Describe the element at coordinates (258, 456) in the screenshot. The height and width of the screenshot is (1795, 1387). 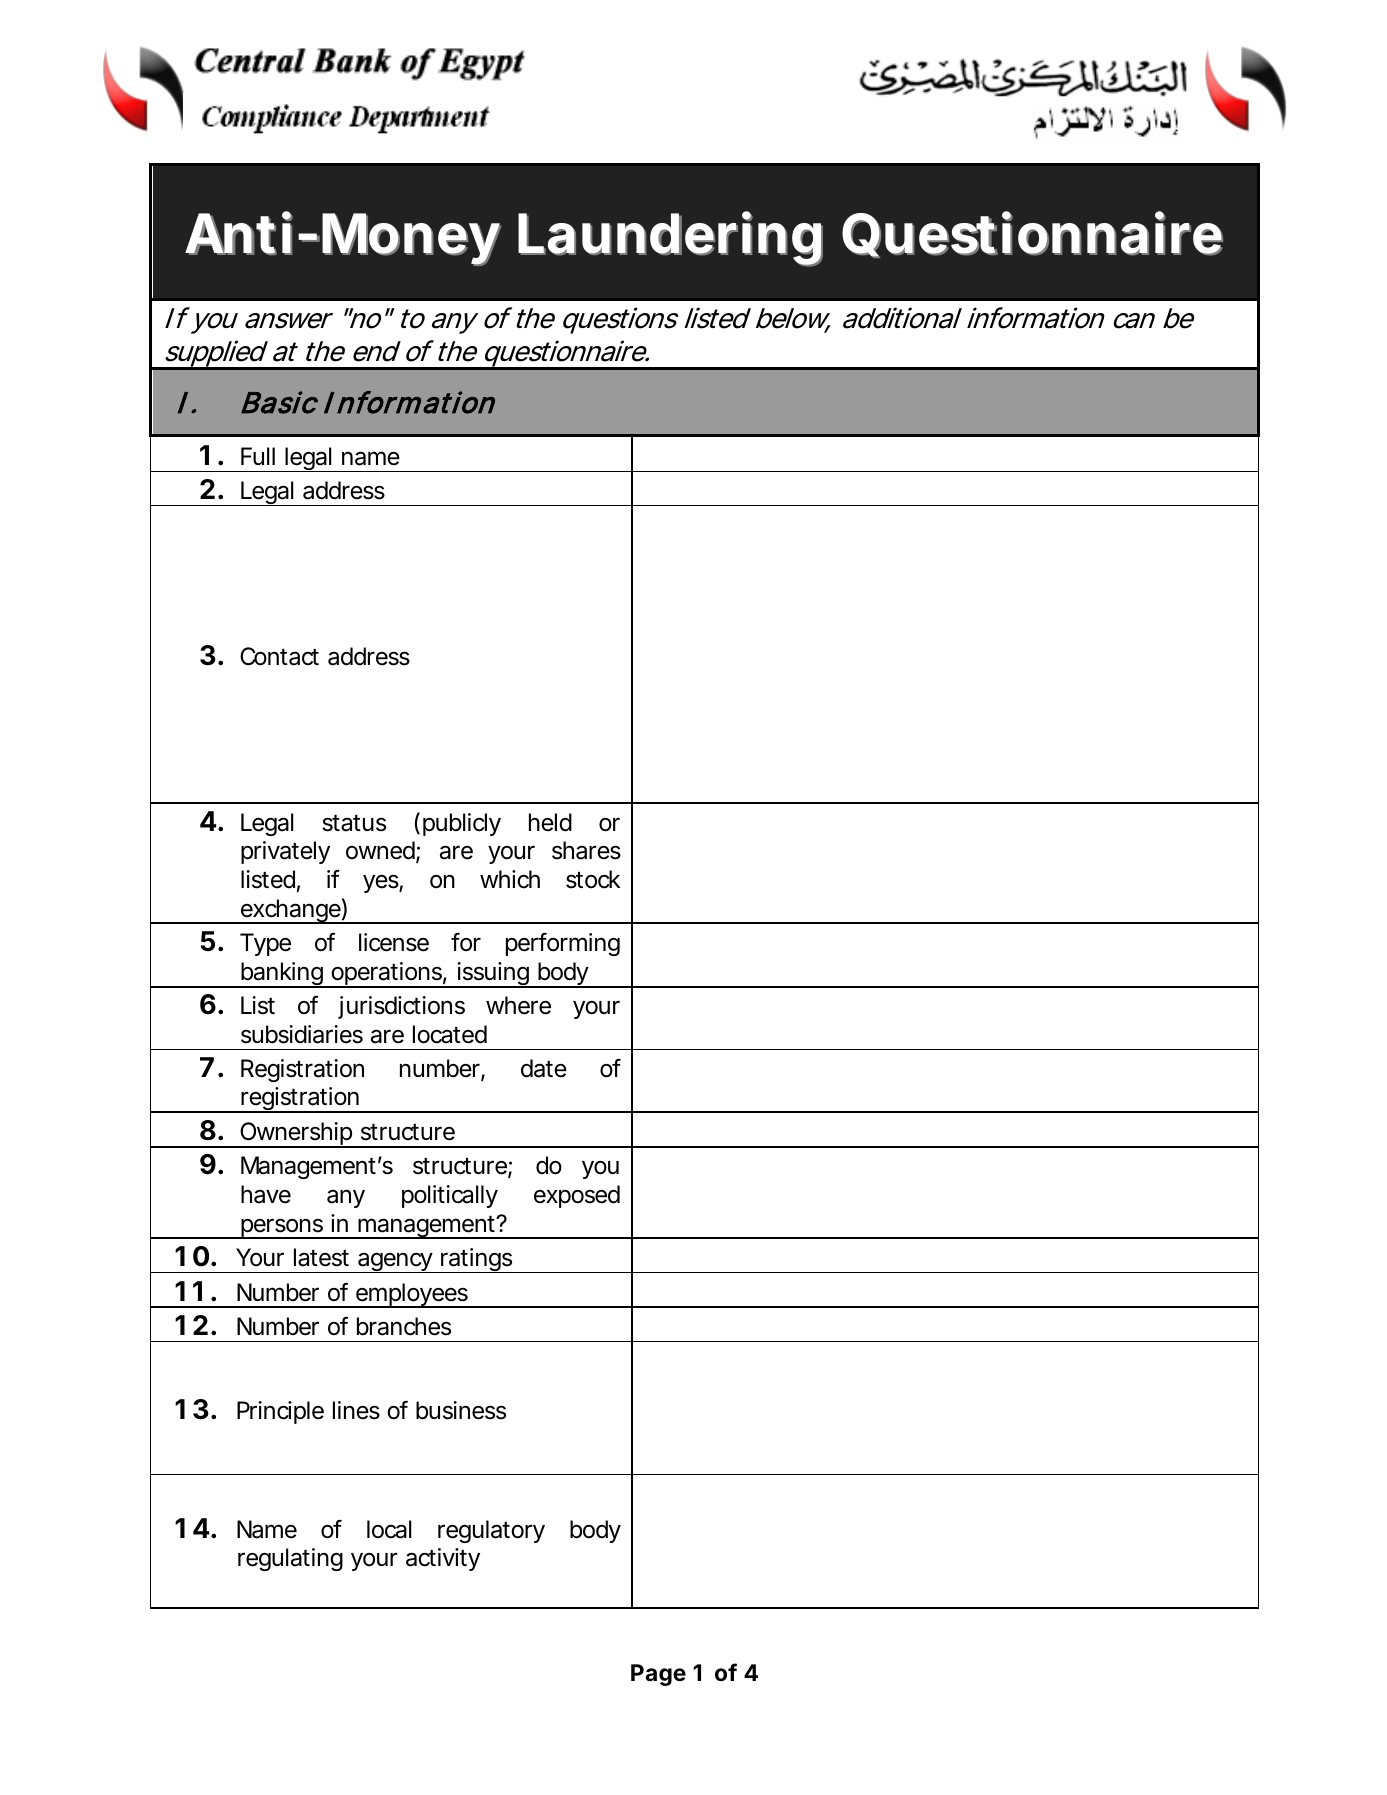
I see `Full` at that location.
